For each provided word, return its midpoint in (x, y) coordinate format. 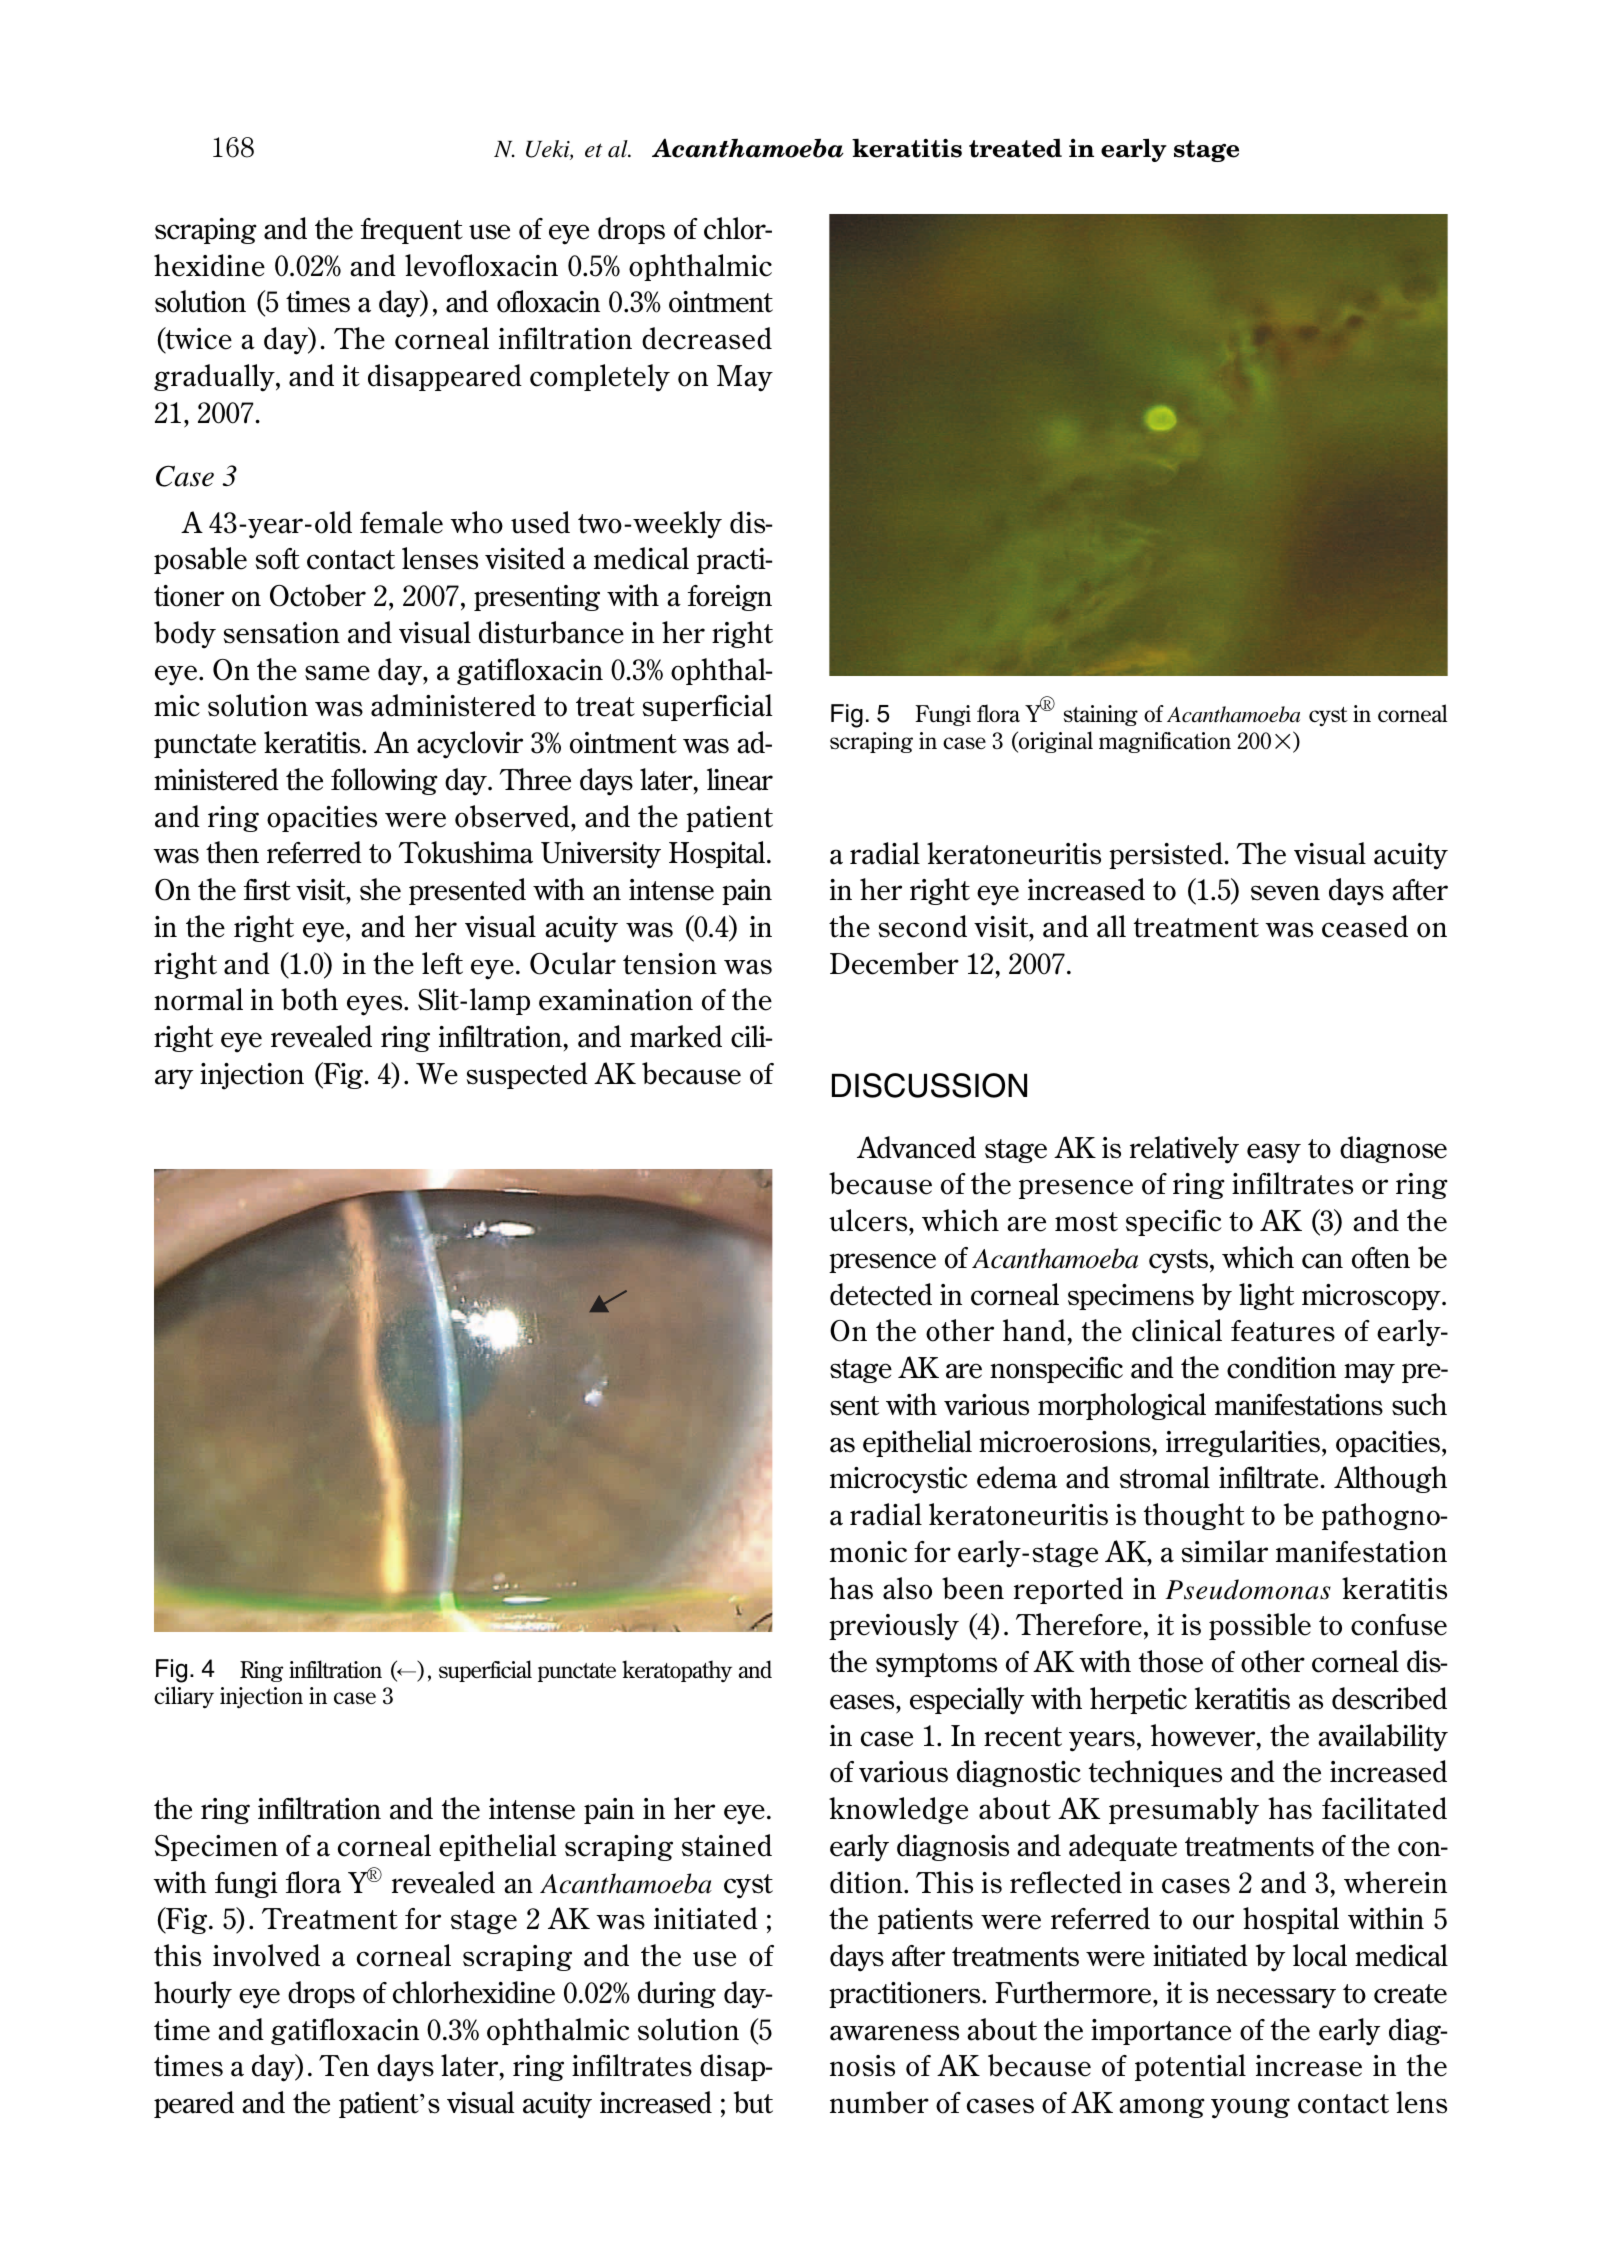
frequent (412, 231)
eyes (376, 1005)
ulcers (869, 1220)
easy (1274, 1153)
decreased (707, 338)
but (753, 2102)
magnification (1165, 742)
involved (266, 1955)
